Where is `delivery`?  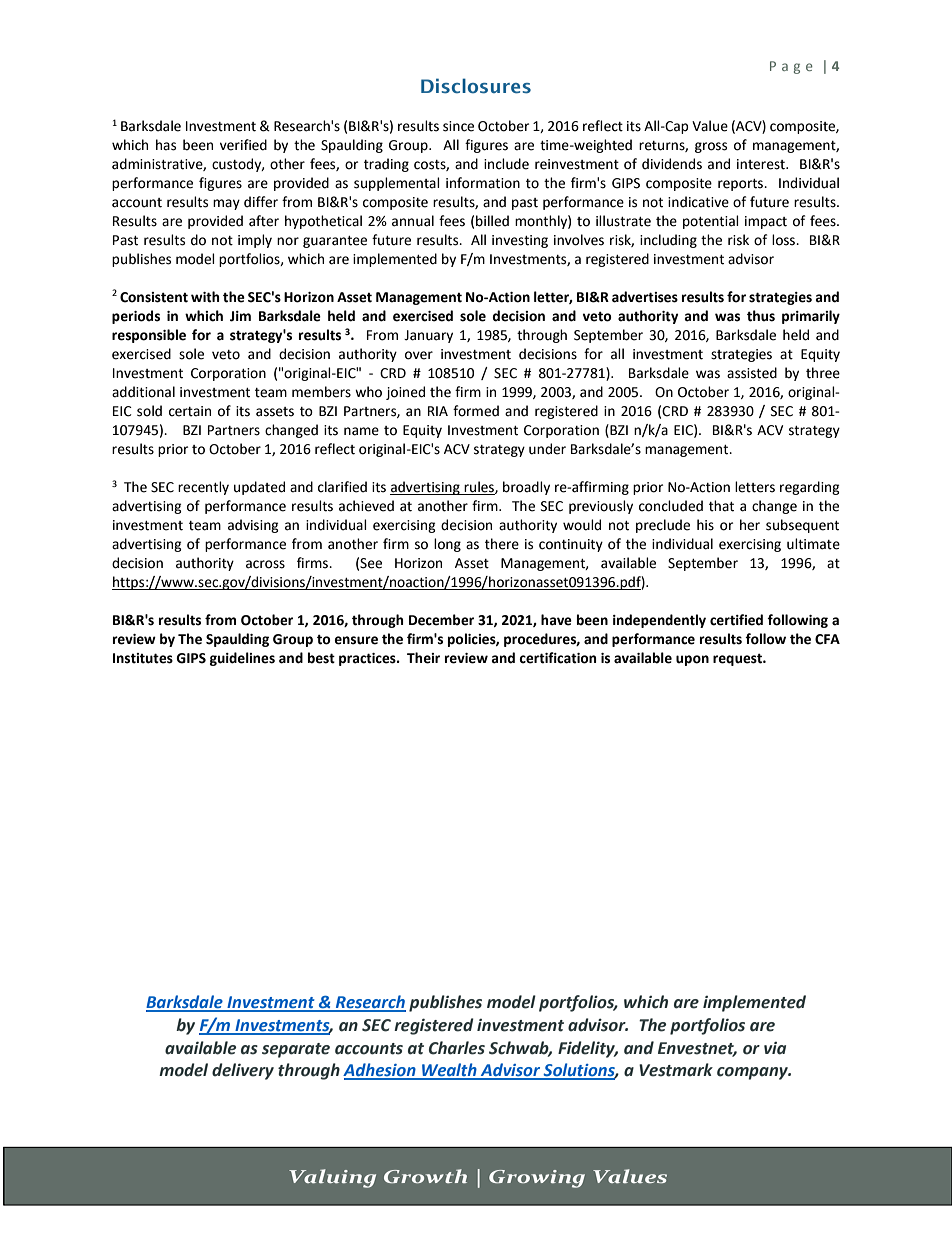 delivery is located at coordinates (243, 1071).
